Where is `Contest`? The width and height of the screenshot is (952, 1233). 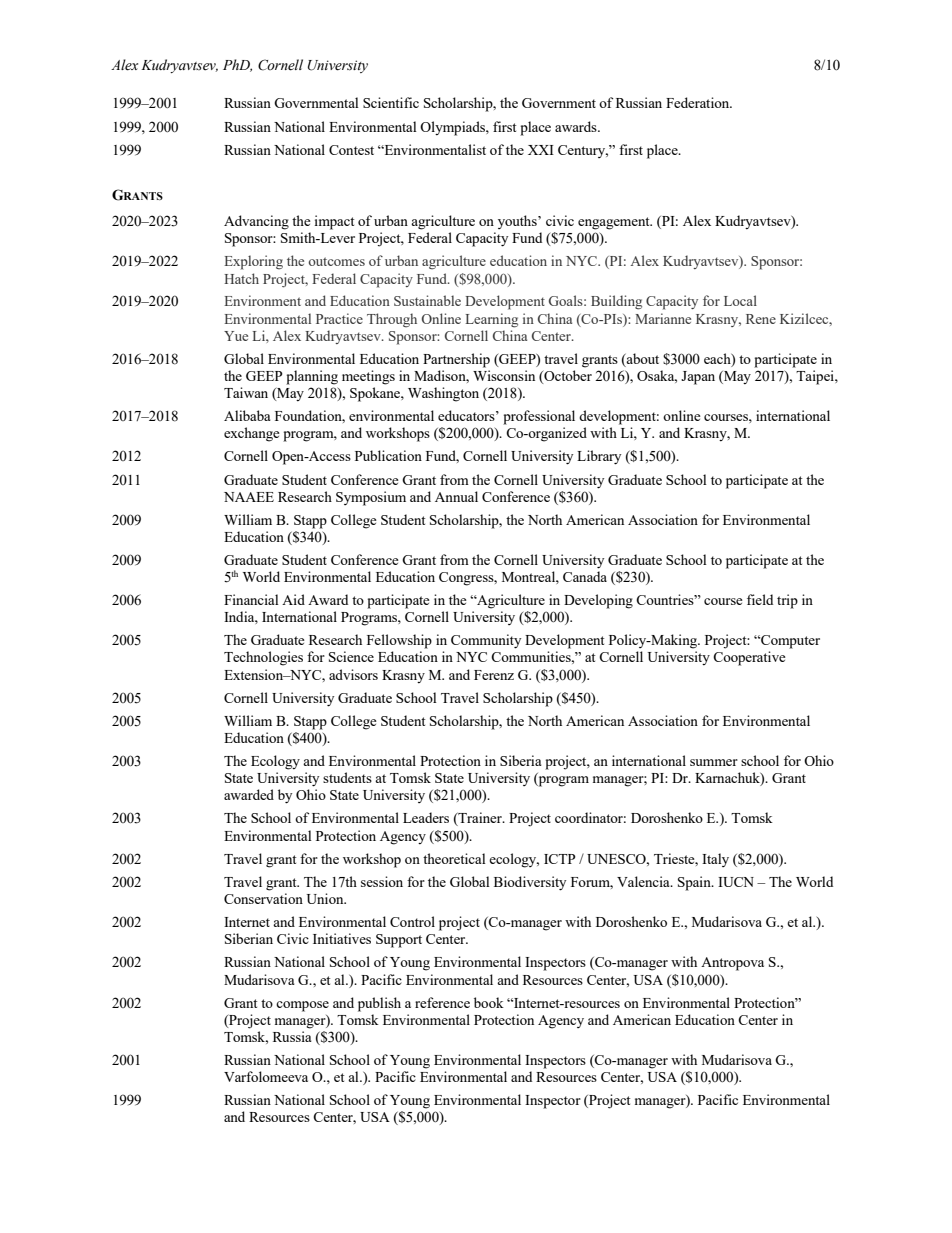 Contest is located at coordinates (351, 150).
